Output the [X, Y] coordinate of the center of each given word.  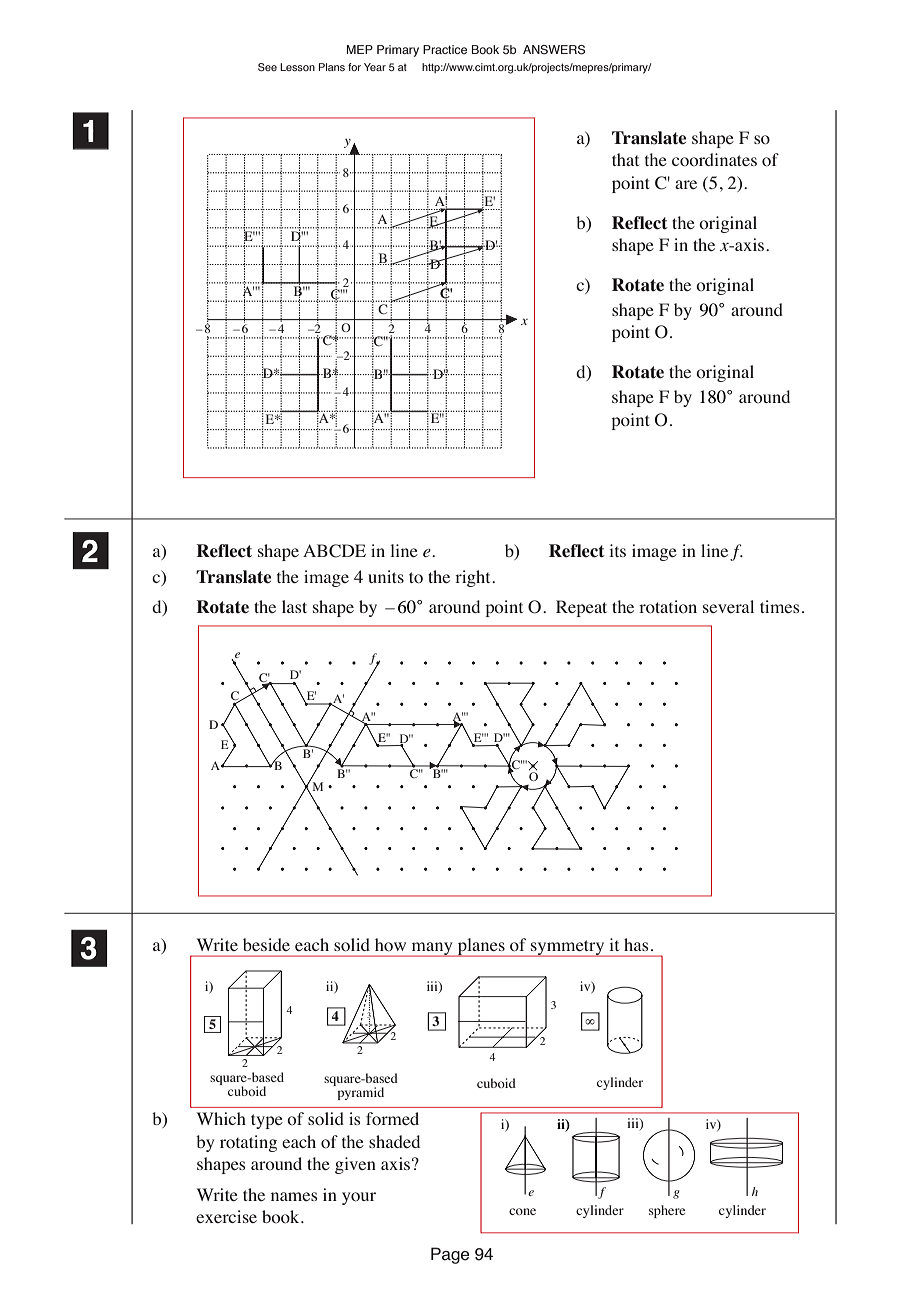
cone [522, 1211]
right [474, 578]
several [728, 606]
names [294, 1196]
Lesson [297, 67]
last [294, 606]
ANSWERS [554, 50]
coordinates [714, 160]
